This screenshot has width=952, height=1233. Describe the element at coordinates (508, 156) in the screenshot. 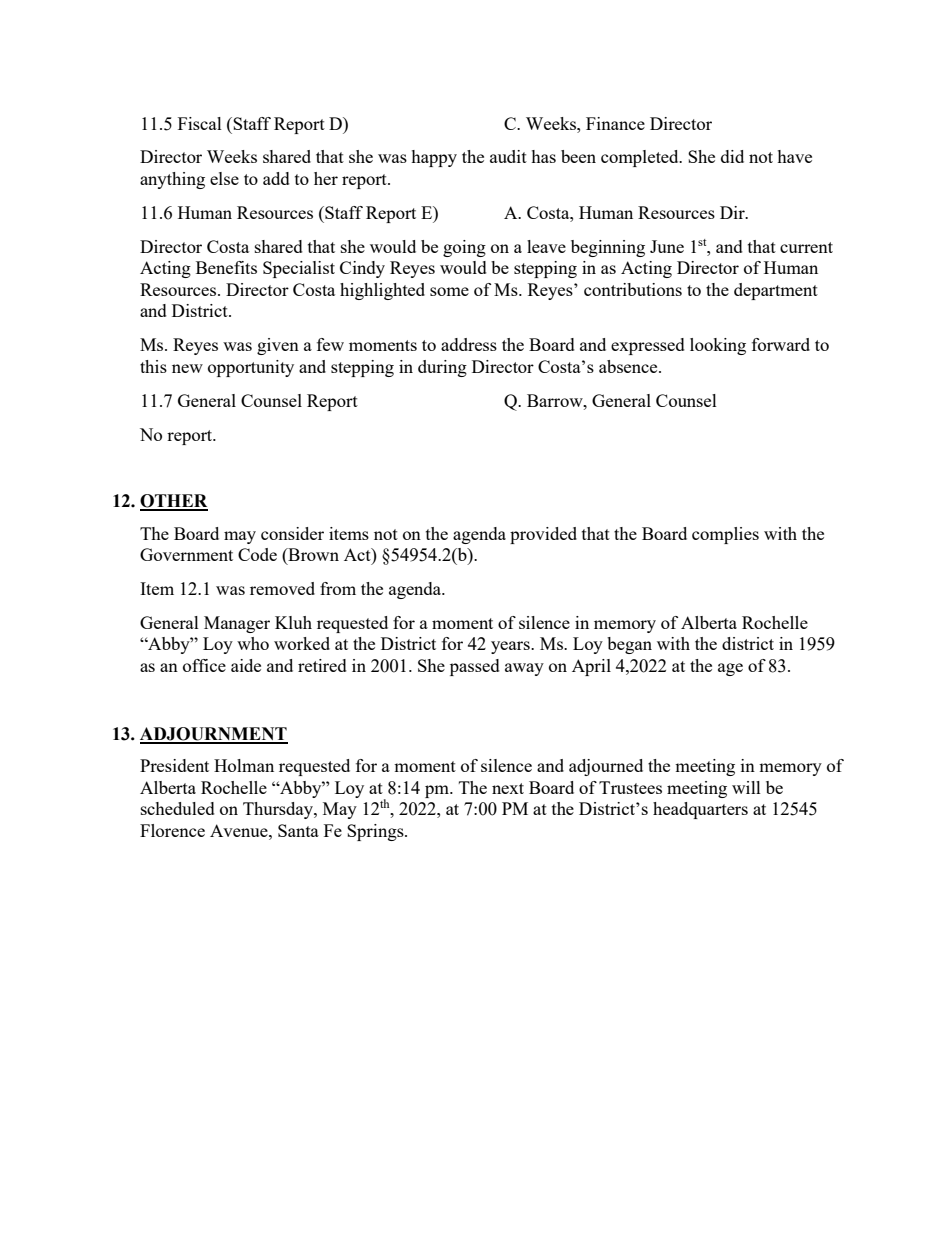

I see `audit` at that location.
